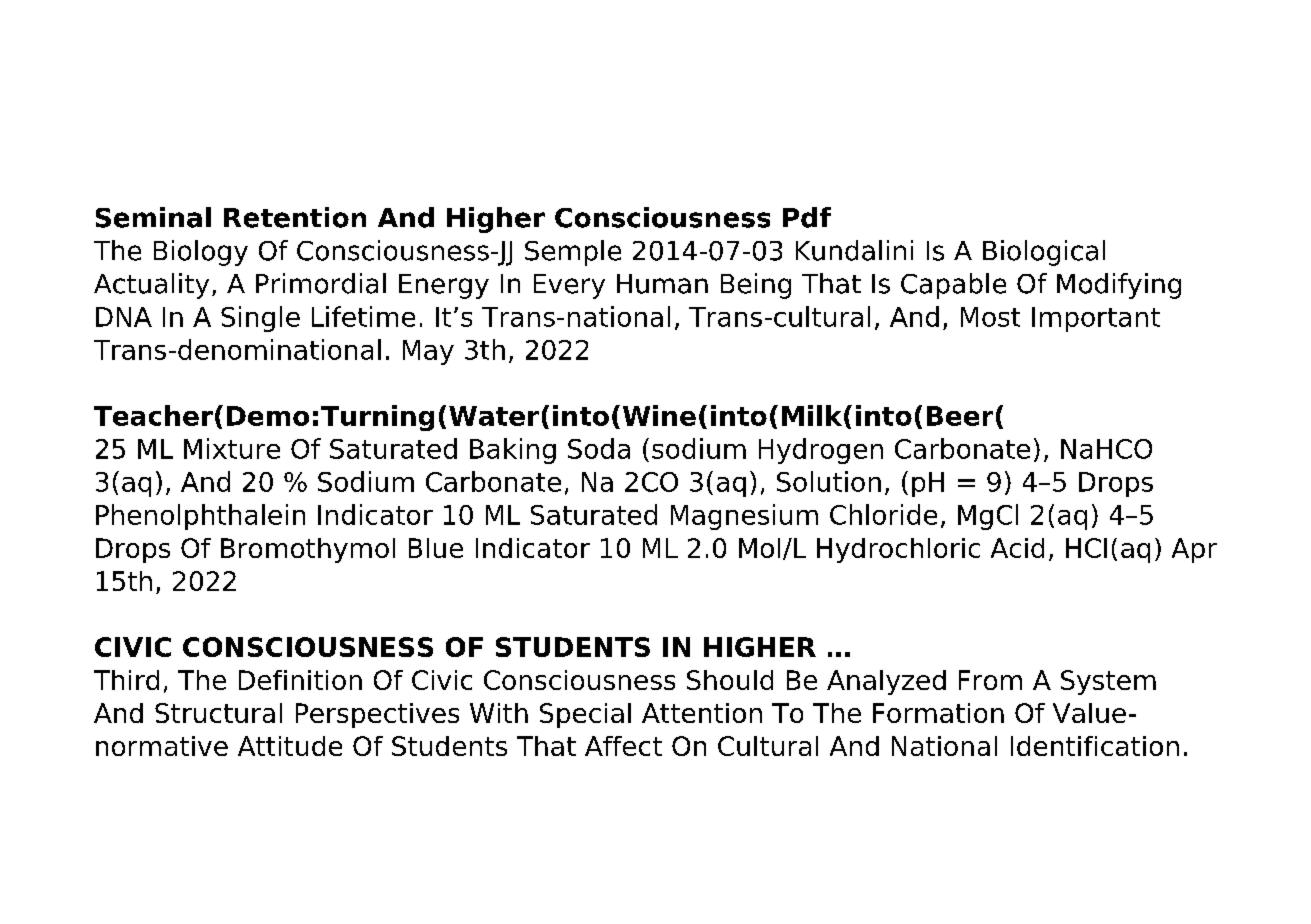 Image resolution: width=1311 pixels, height=924 pixels. I want to click on Blue, so click(436, 548).
